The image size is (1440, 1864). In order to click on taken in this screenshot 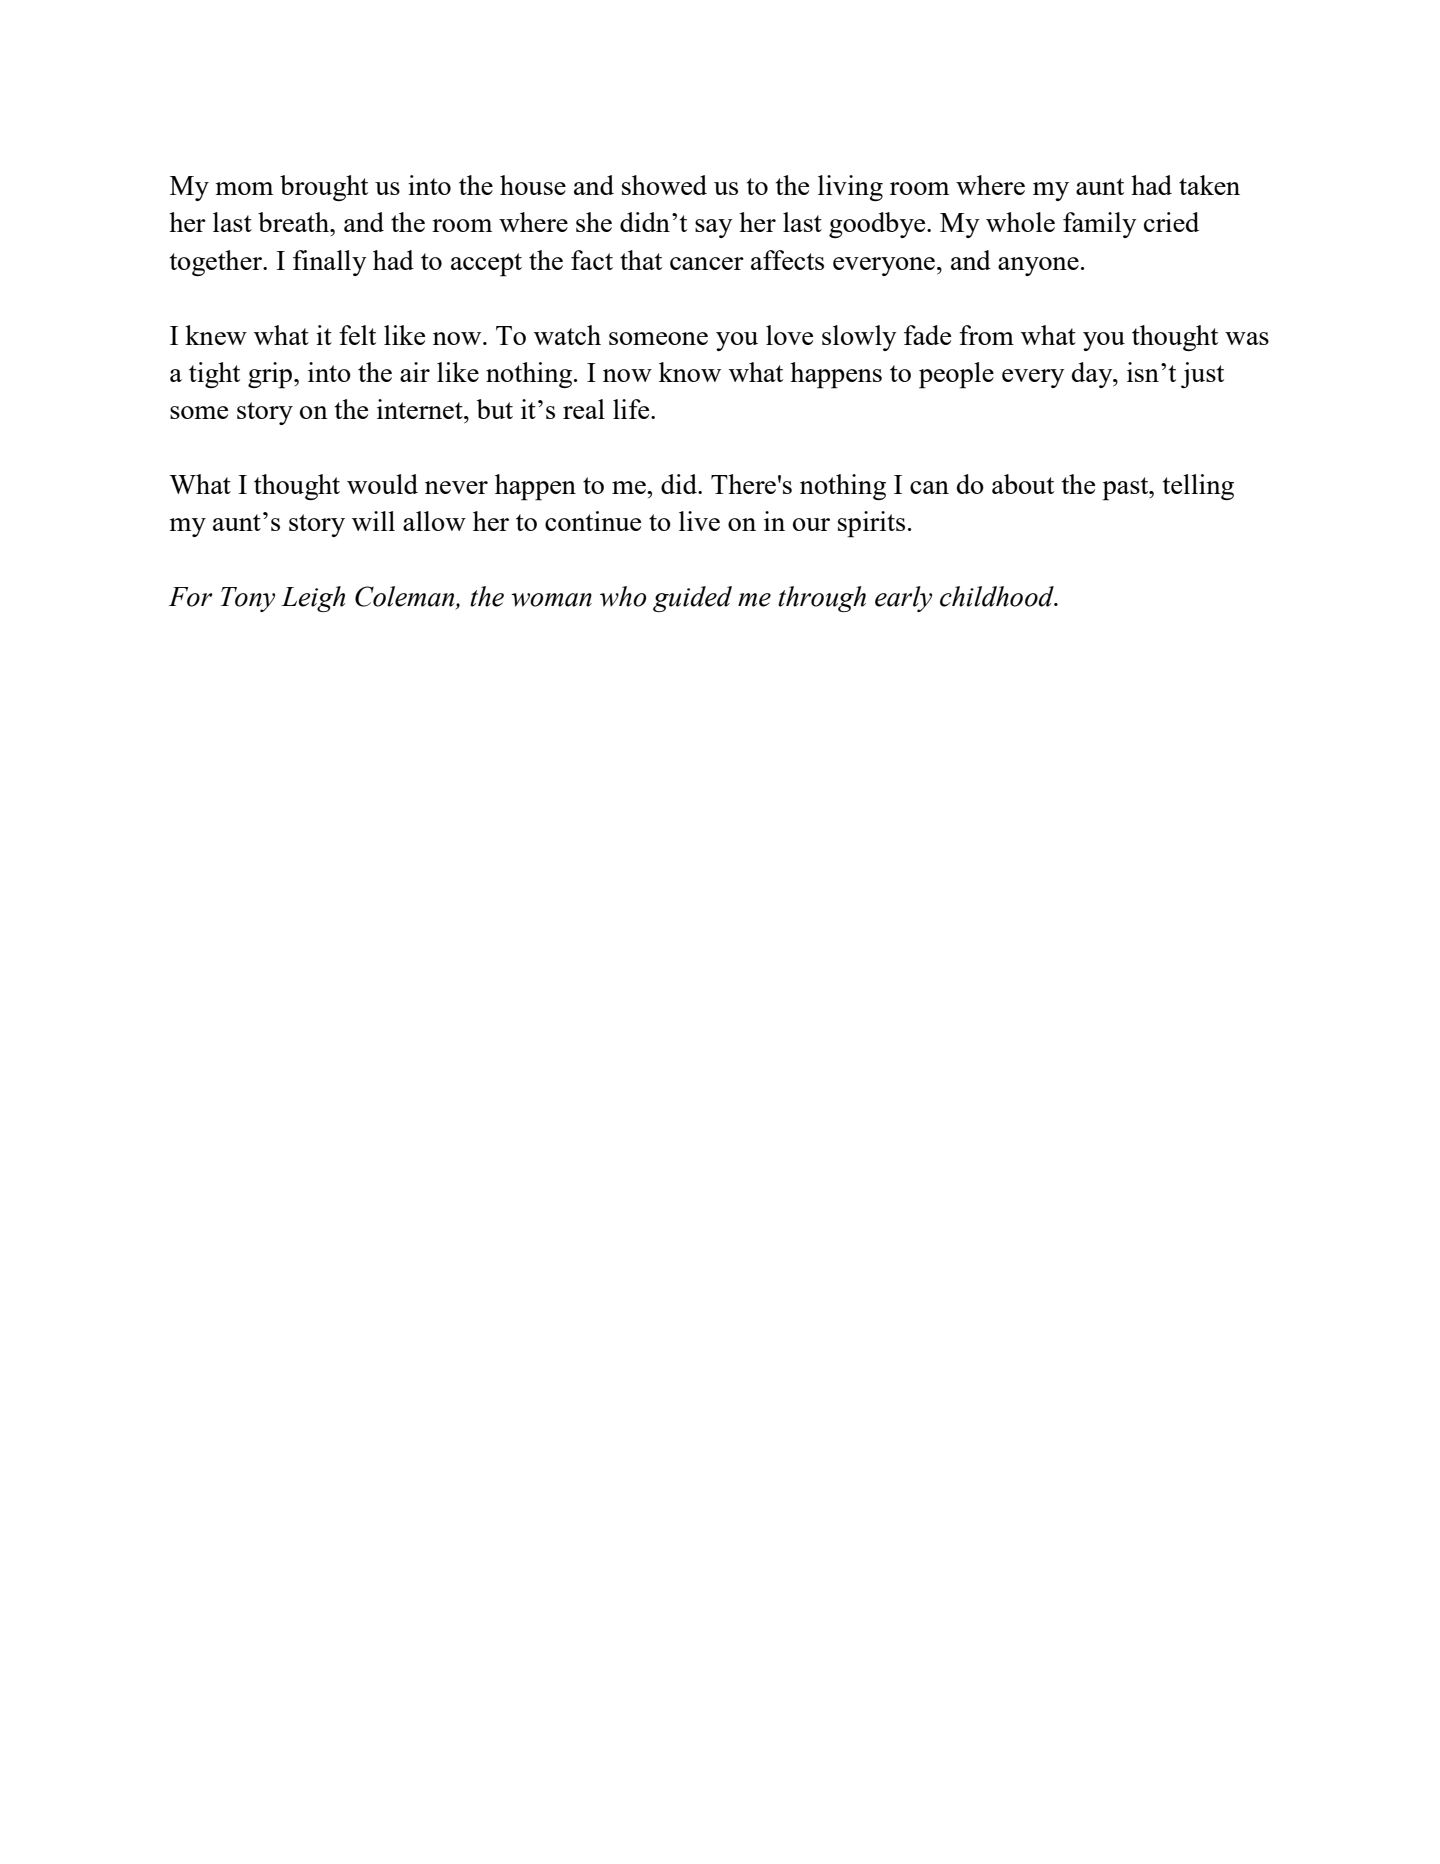, I will do `click(1209, 185)`.
